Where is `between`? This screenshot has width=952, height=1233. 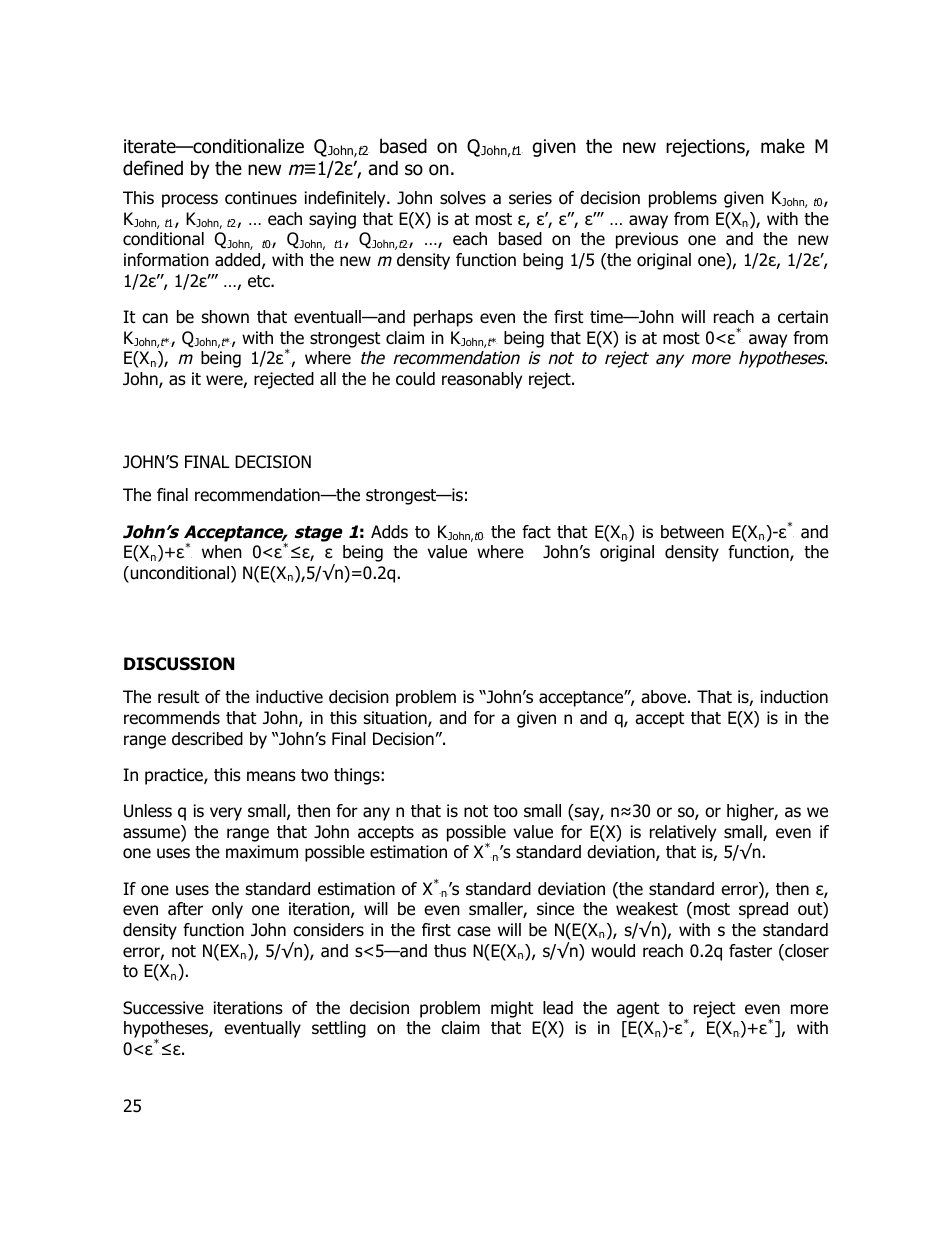 between is located at coordinates (692, 532).
